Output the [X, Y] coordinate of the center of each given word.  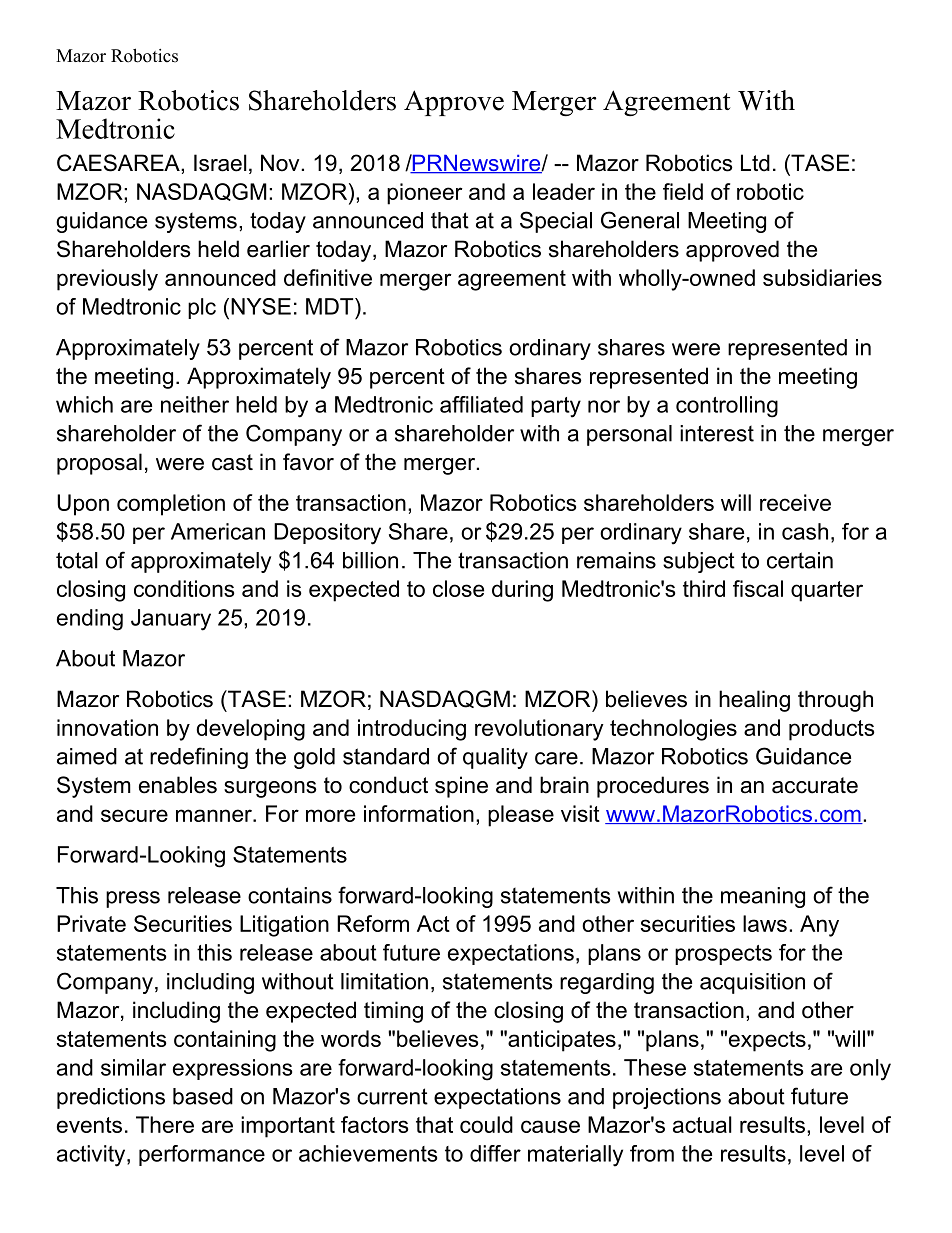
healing [754, 701]
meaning [763, 897]
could [486, 1124]
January [171, 620]
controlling [727, 407]
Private [91, 923]
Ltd [755, 163]
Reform [373, 923]
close [458, 588]
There [165, 1124]
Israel [220, 163]
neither [195, 404]
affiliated [481, 404]
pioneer [425, 194]
